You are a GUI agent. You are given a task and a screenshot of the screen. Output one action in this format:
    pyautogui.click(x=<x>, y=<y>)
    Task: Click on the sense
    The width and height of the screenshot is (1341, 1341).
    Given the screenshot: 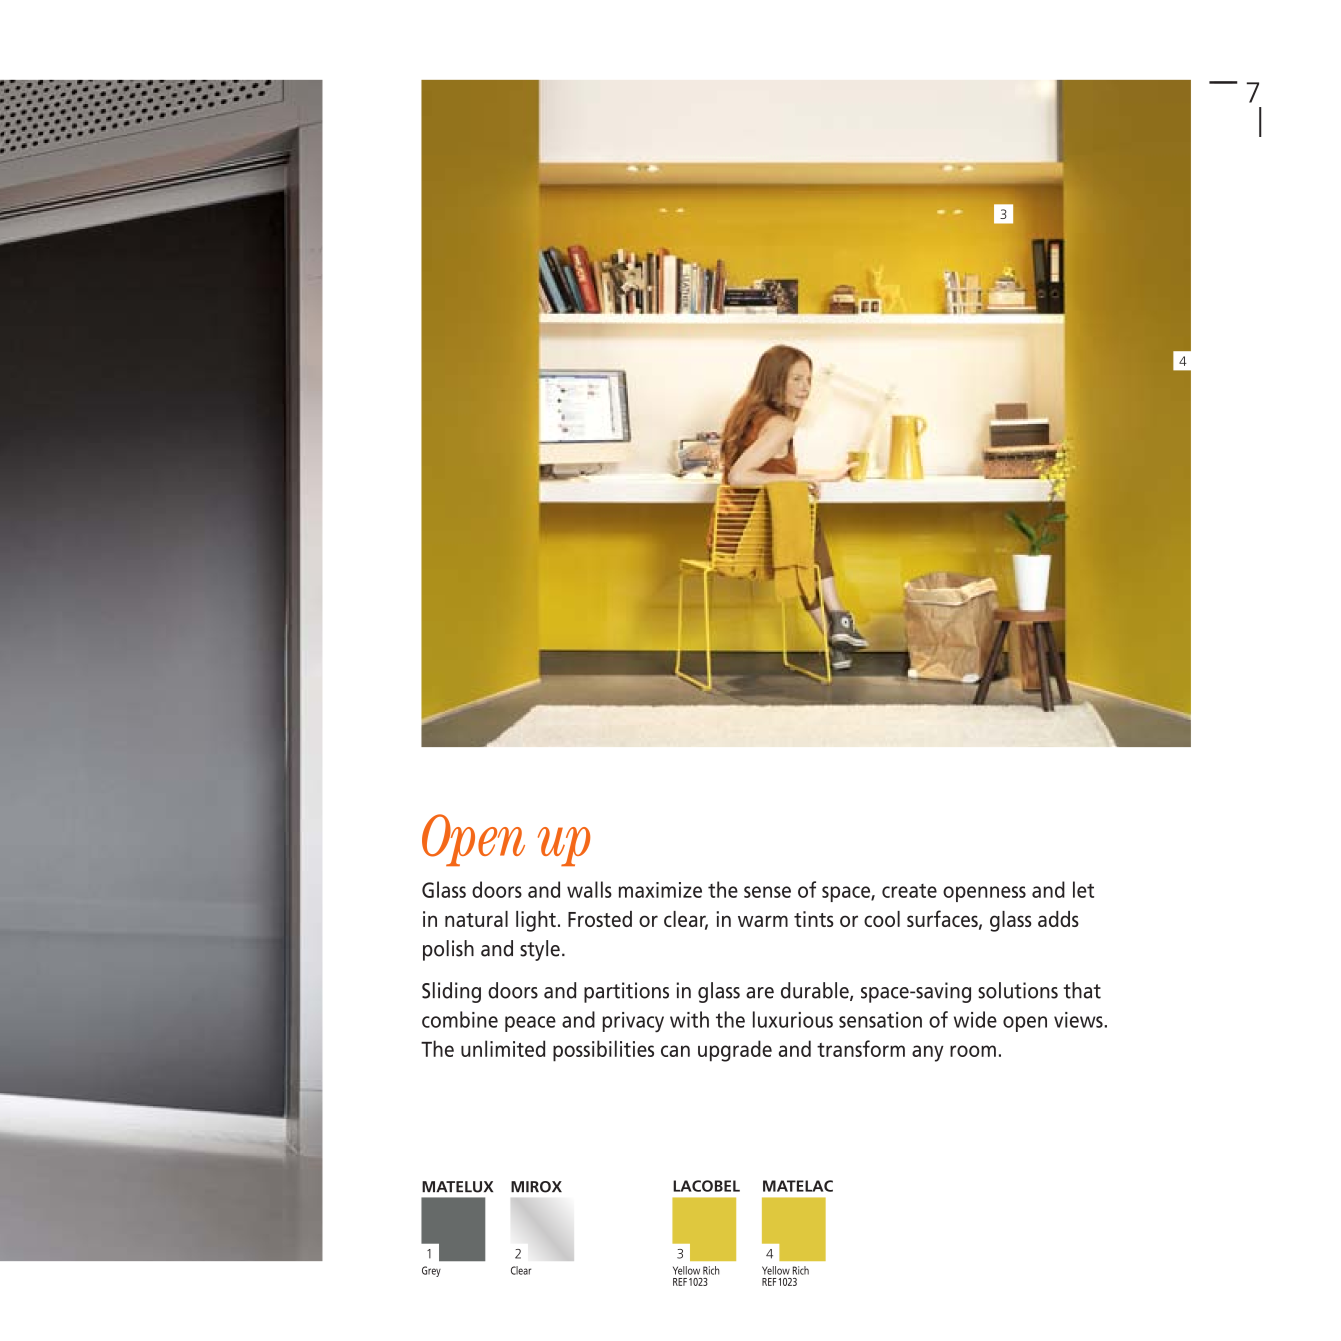 What is the action you would take?
    pyautogui.click(x=767, y=892)
